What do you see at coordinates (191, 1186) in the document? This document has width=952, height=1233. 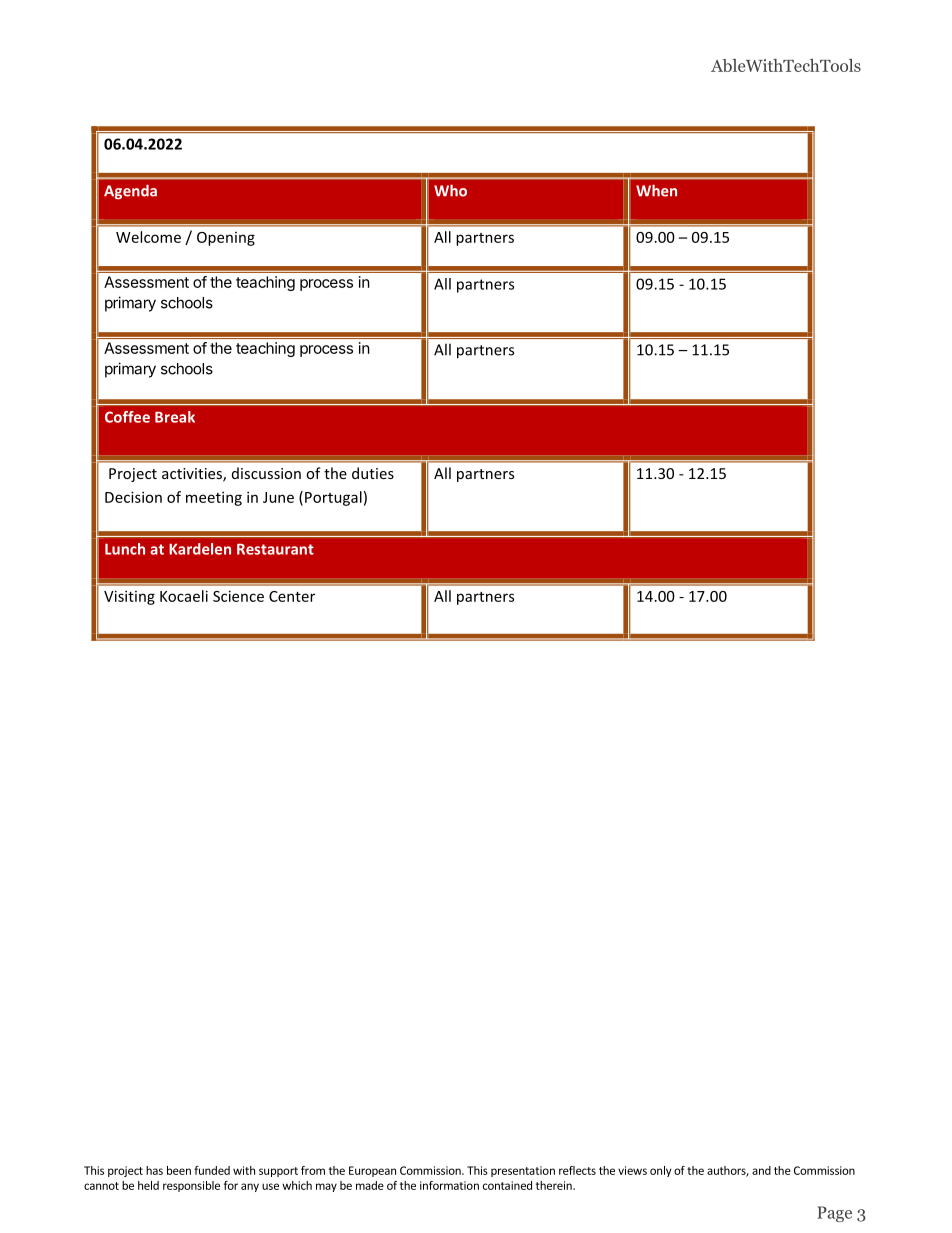 I see `responsible` at bounding box center [191, 1186].
